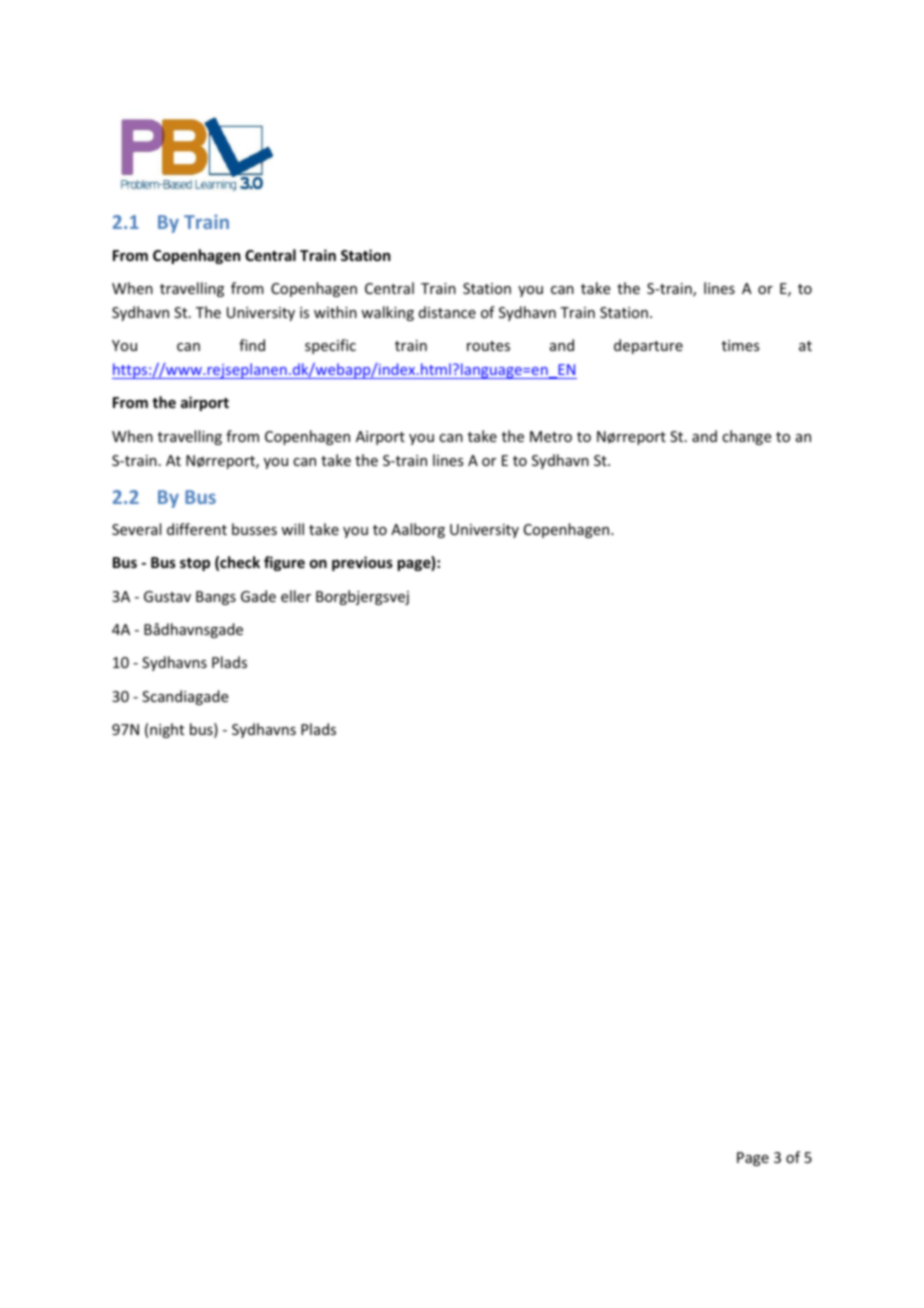 This page has width=924, height=1308. Describe the element at coordinates (447, 312) in the page. I see `distance` at that location.
